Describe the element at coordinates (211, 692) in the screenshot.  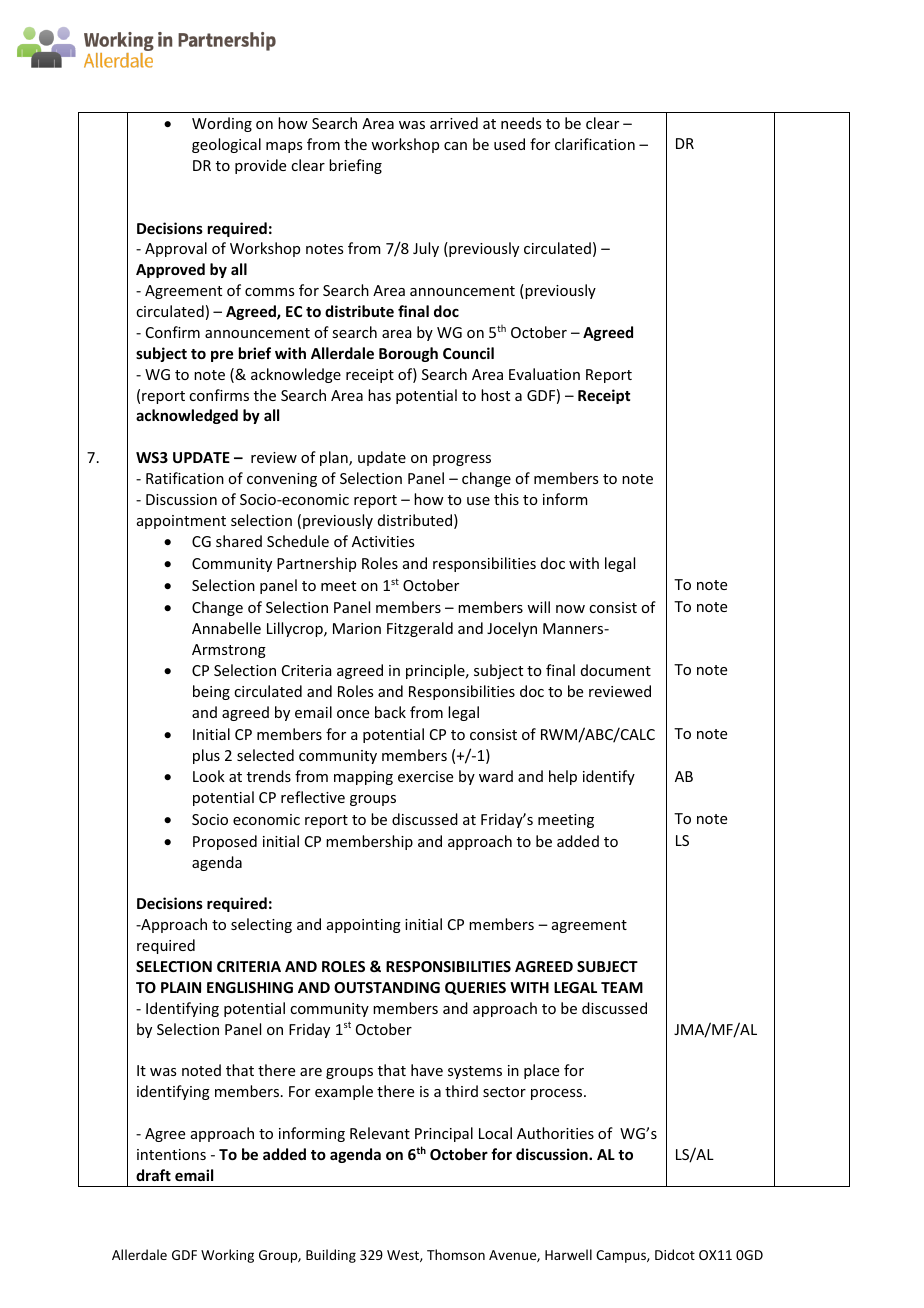
I see `being` at that location.
